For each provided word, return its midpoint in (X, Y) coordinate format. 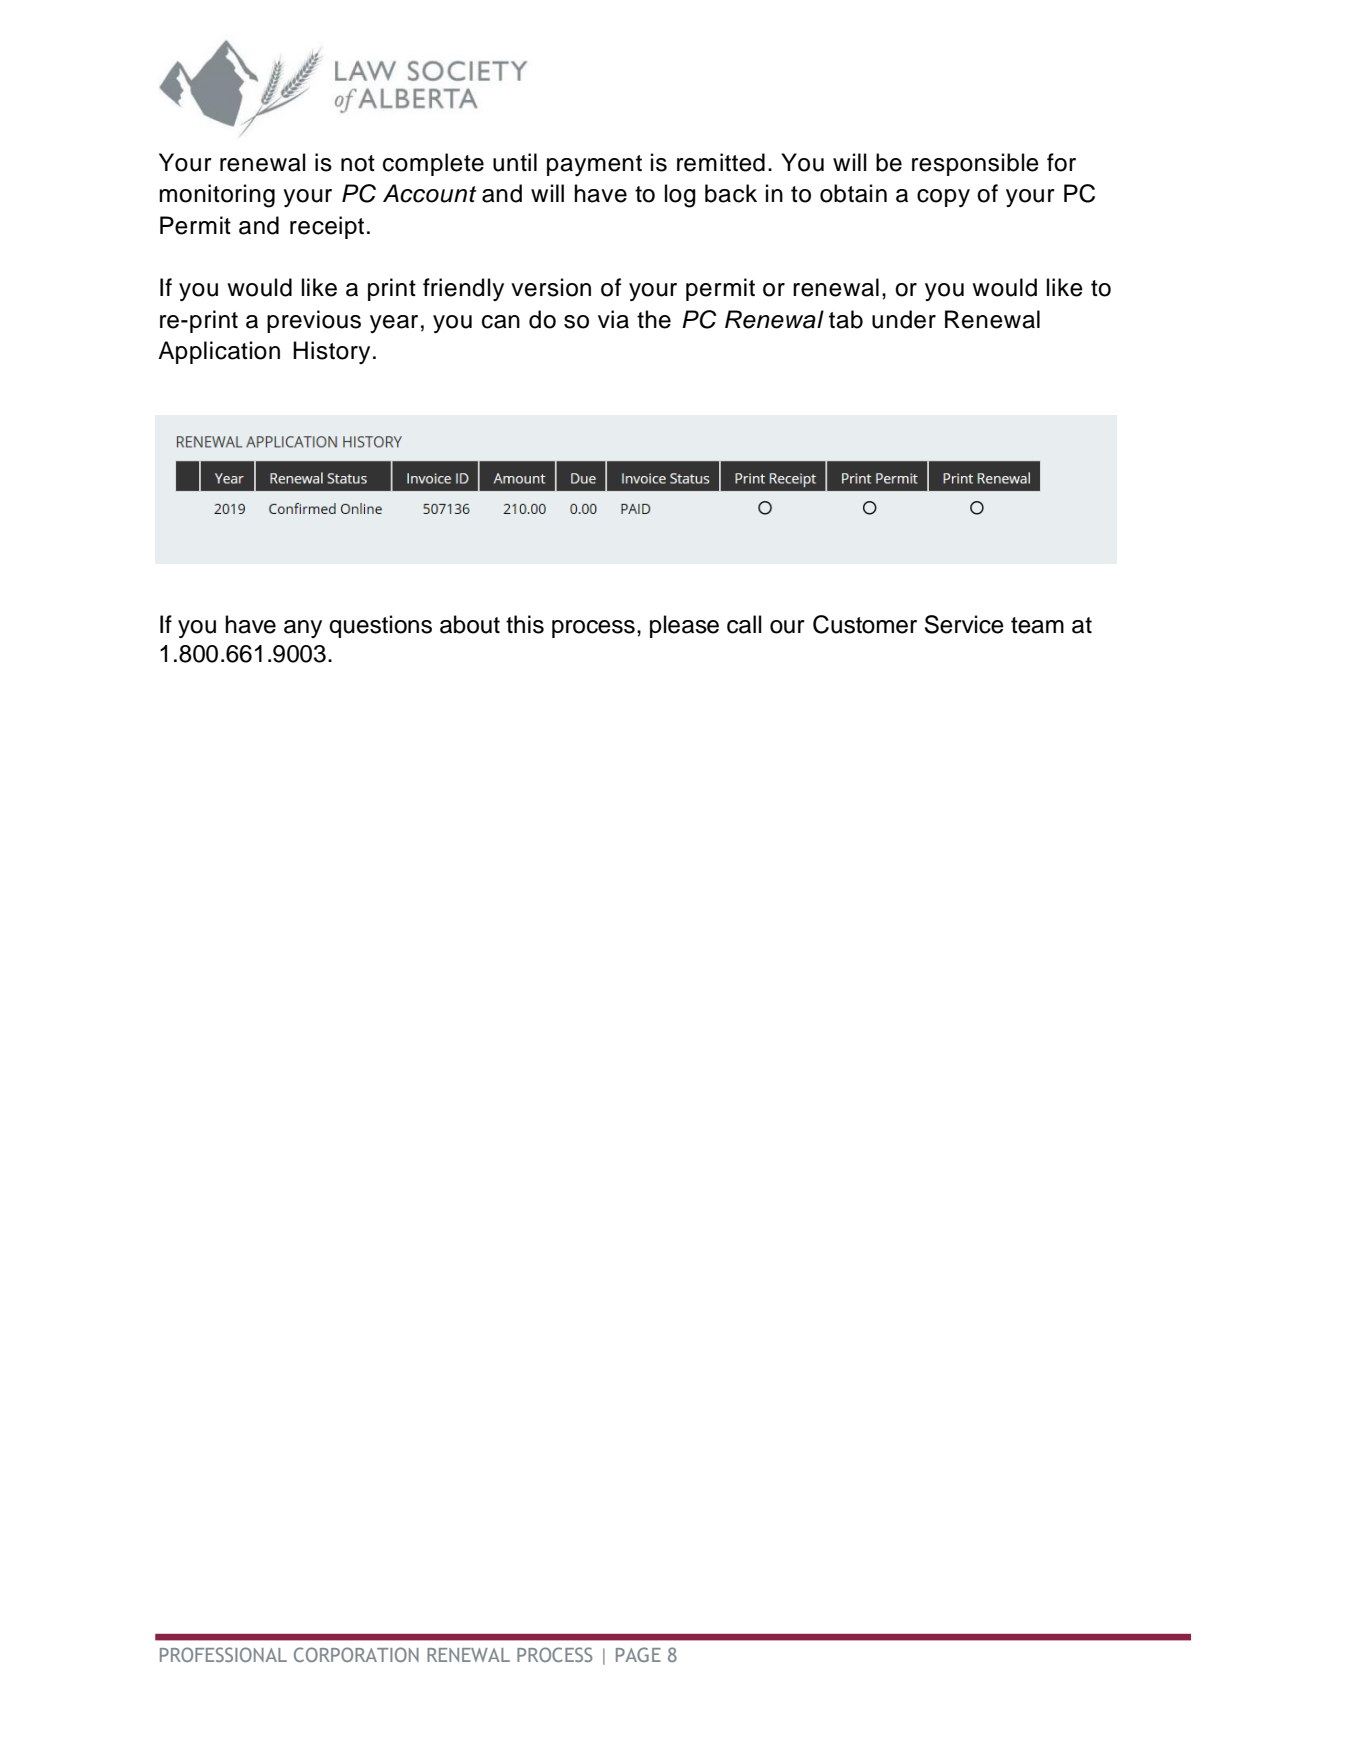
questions (380, 626)
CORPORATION (356, 1654)
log (680, 196)
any (303, 629)
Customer (865, 624)
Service (964, 624)
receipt (327, 227)
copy (943, 198)
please (684, 626)
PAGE (638, 1654)
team (1037, 625)
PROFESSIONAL (223, 1654)
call (744, 624)
